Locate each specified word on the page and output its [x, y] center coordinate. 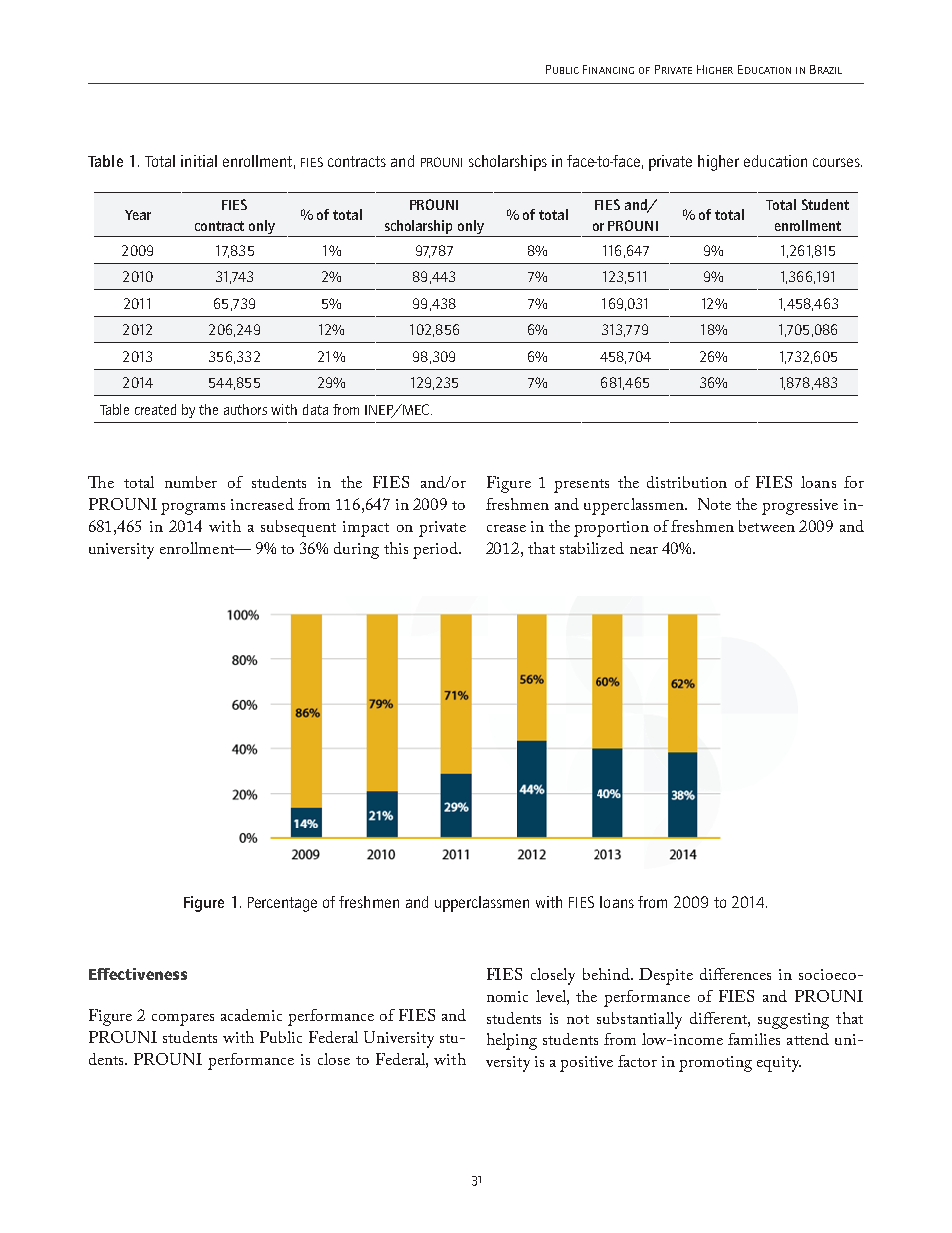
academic [251, 1015]
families [754, 1039]
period [436, 550]
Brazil [826, 69]
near [644, 550]
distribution [687, 482]
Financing [608, 69]
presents [581, 486]
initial [199, 161]
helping [512, 1041]
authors [245, 409]
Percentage [282, 904]
